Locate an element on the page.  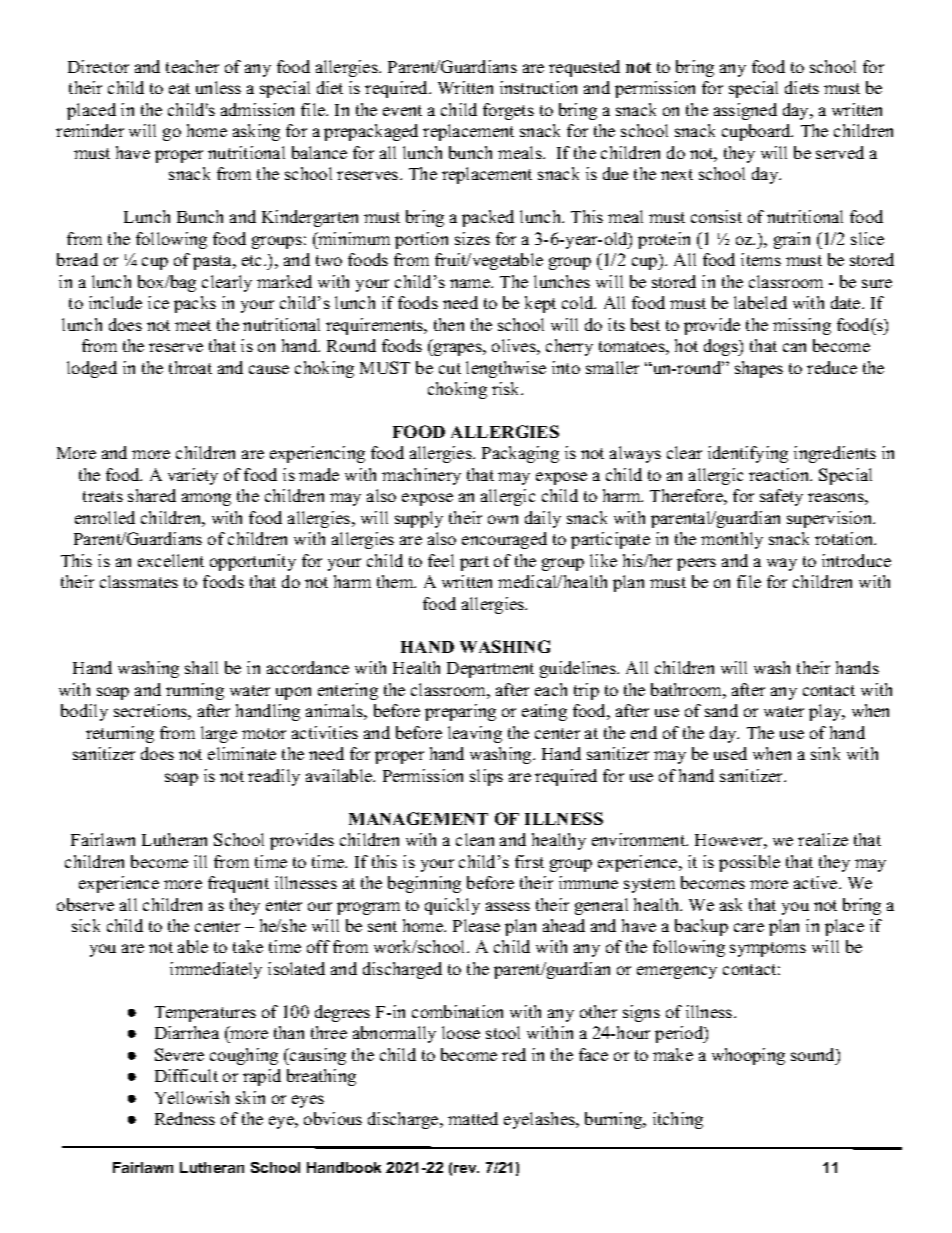
packs is located at coordinates (195, 304).
